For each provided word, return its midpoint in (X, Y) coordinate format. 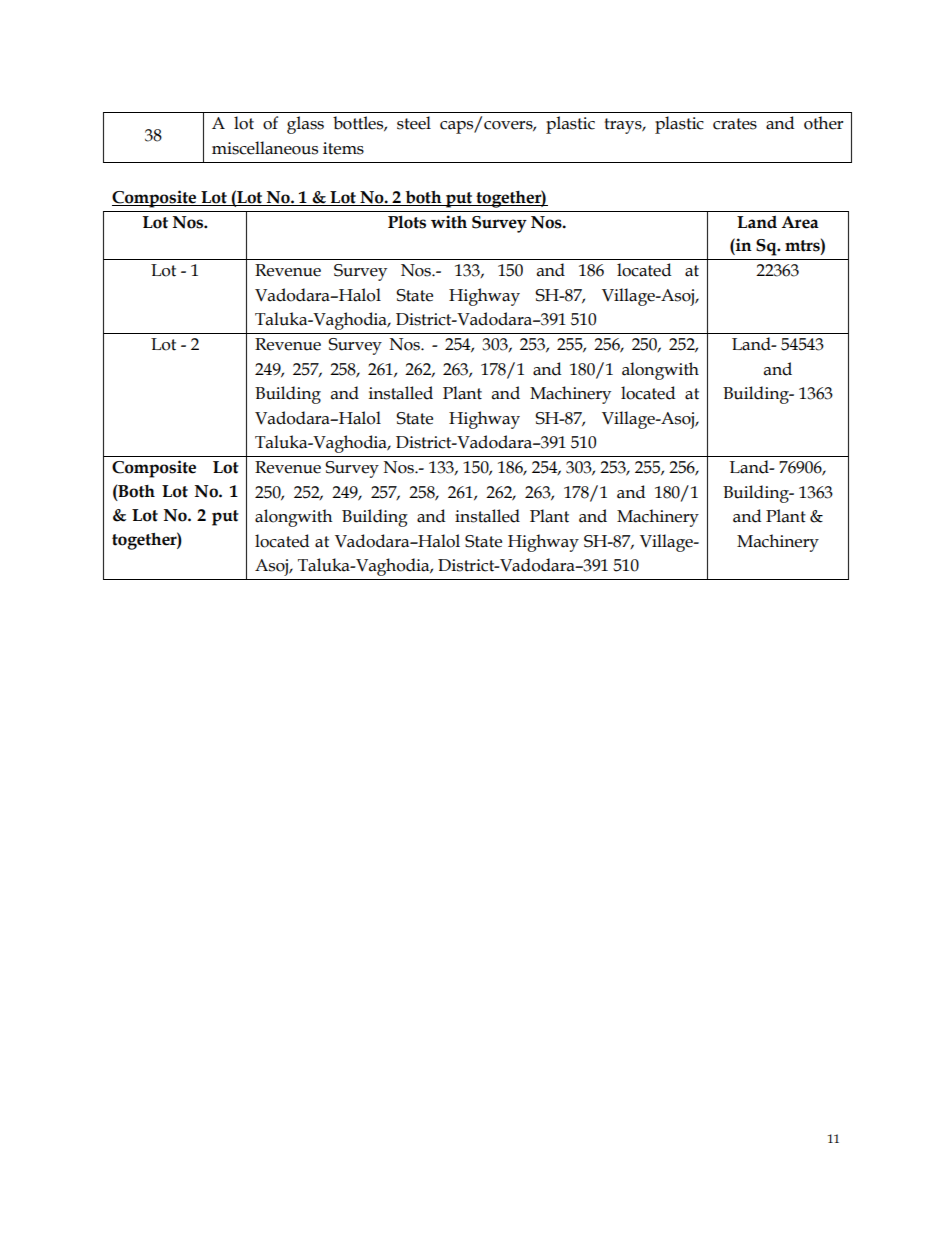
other (824, 123)
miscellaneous (265, 148)
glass (305, 125)
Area (800, 222)
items (343, 148)
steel (414, 123)
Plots (407, 222)
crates (735, 124)
